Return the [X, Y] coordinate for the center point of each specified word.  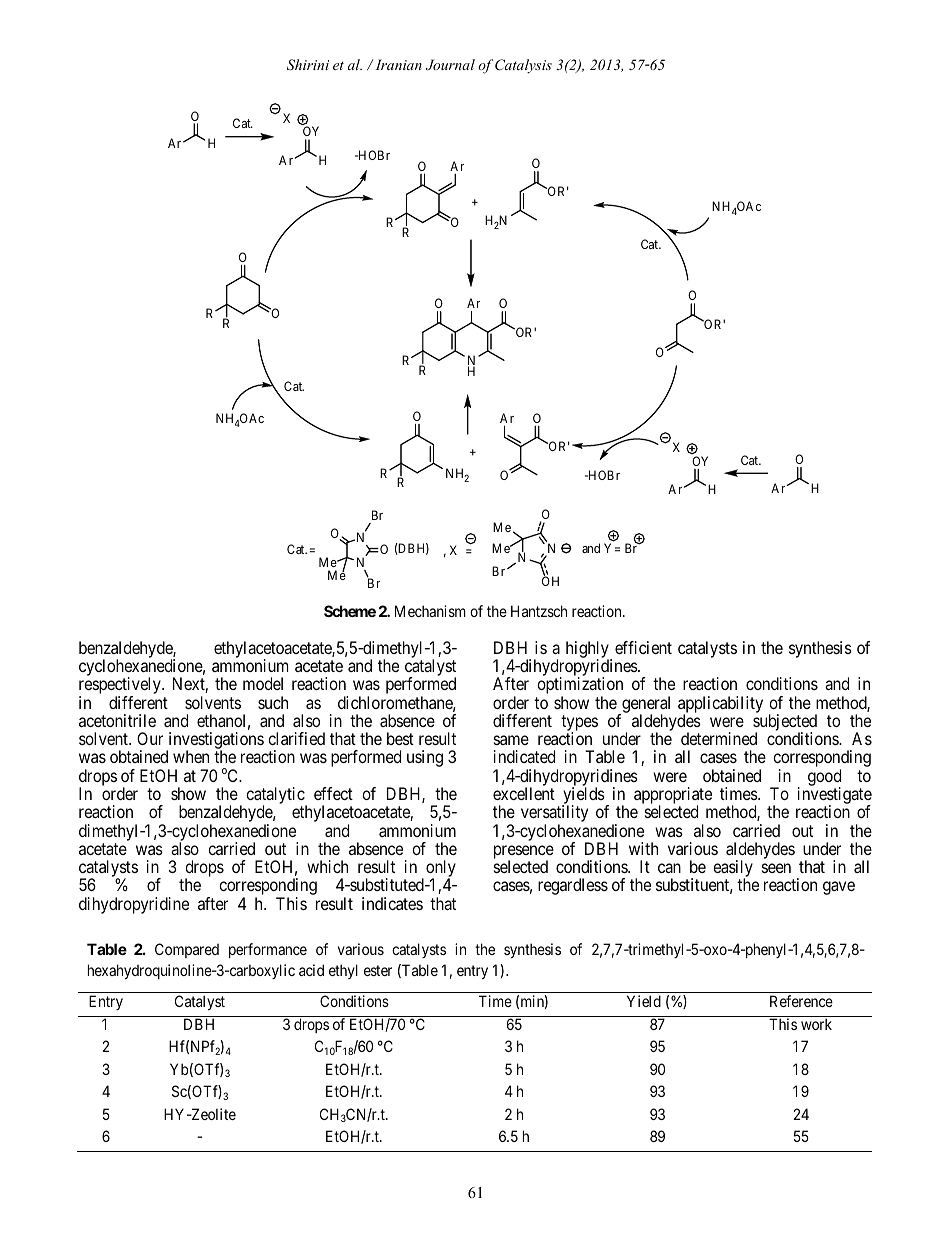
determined [719, 738]
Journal [450, 65]
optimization [580, 687]
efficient [643, 647]
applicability [720, 705]
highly [588, 650]
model [263, 683]
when [191, 756]
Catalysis [523, 66]
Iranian [398, 64]
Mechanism [430, 611]
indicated [524, 756]
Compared [187, 950]
